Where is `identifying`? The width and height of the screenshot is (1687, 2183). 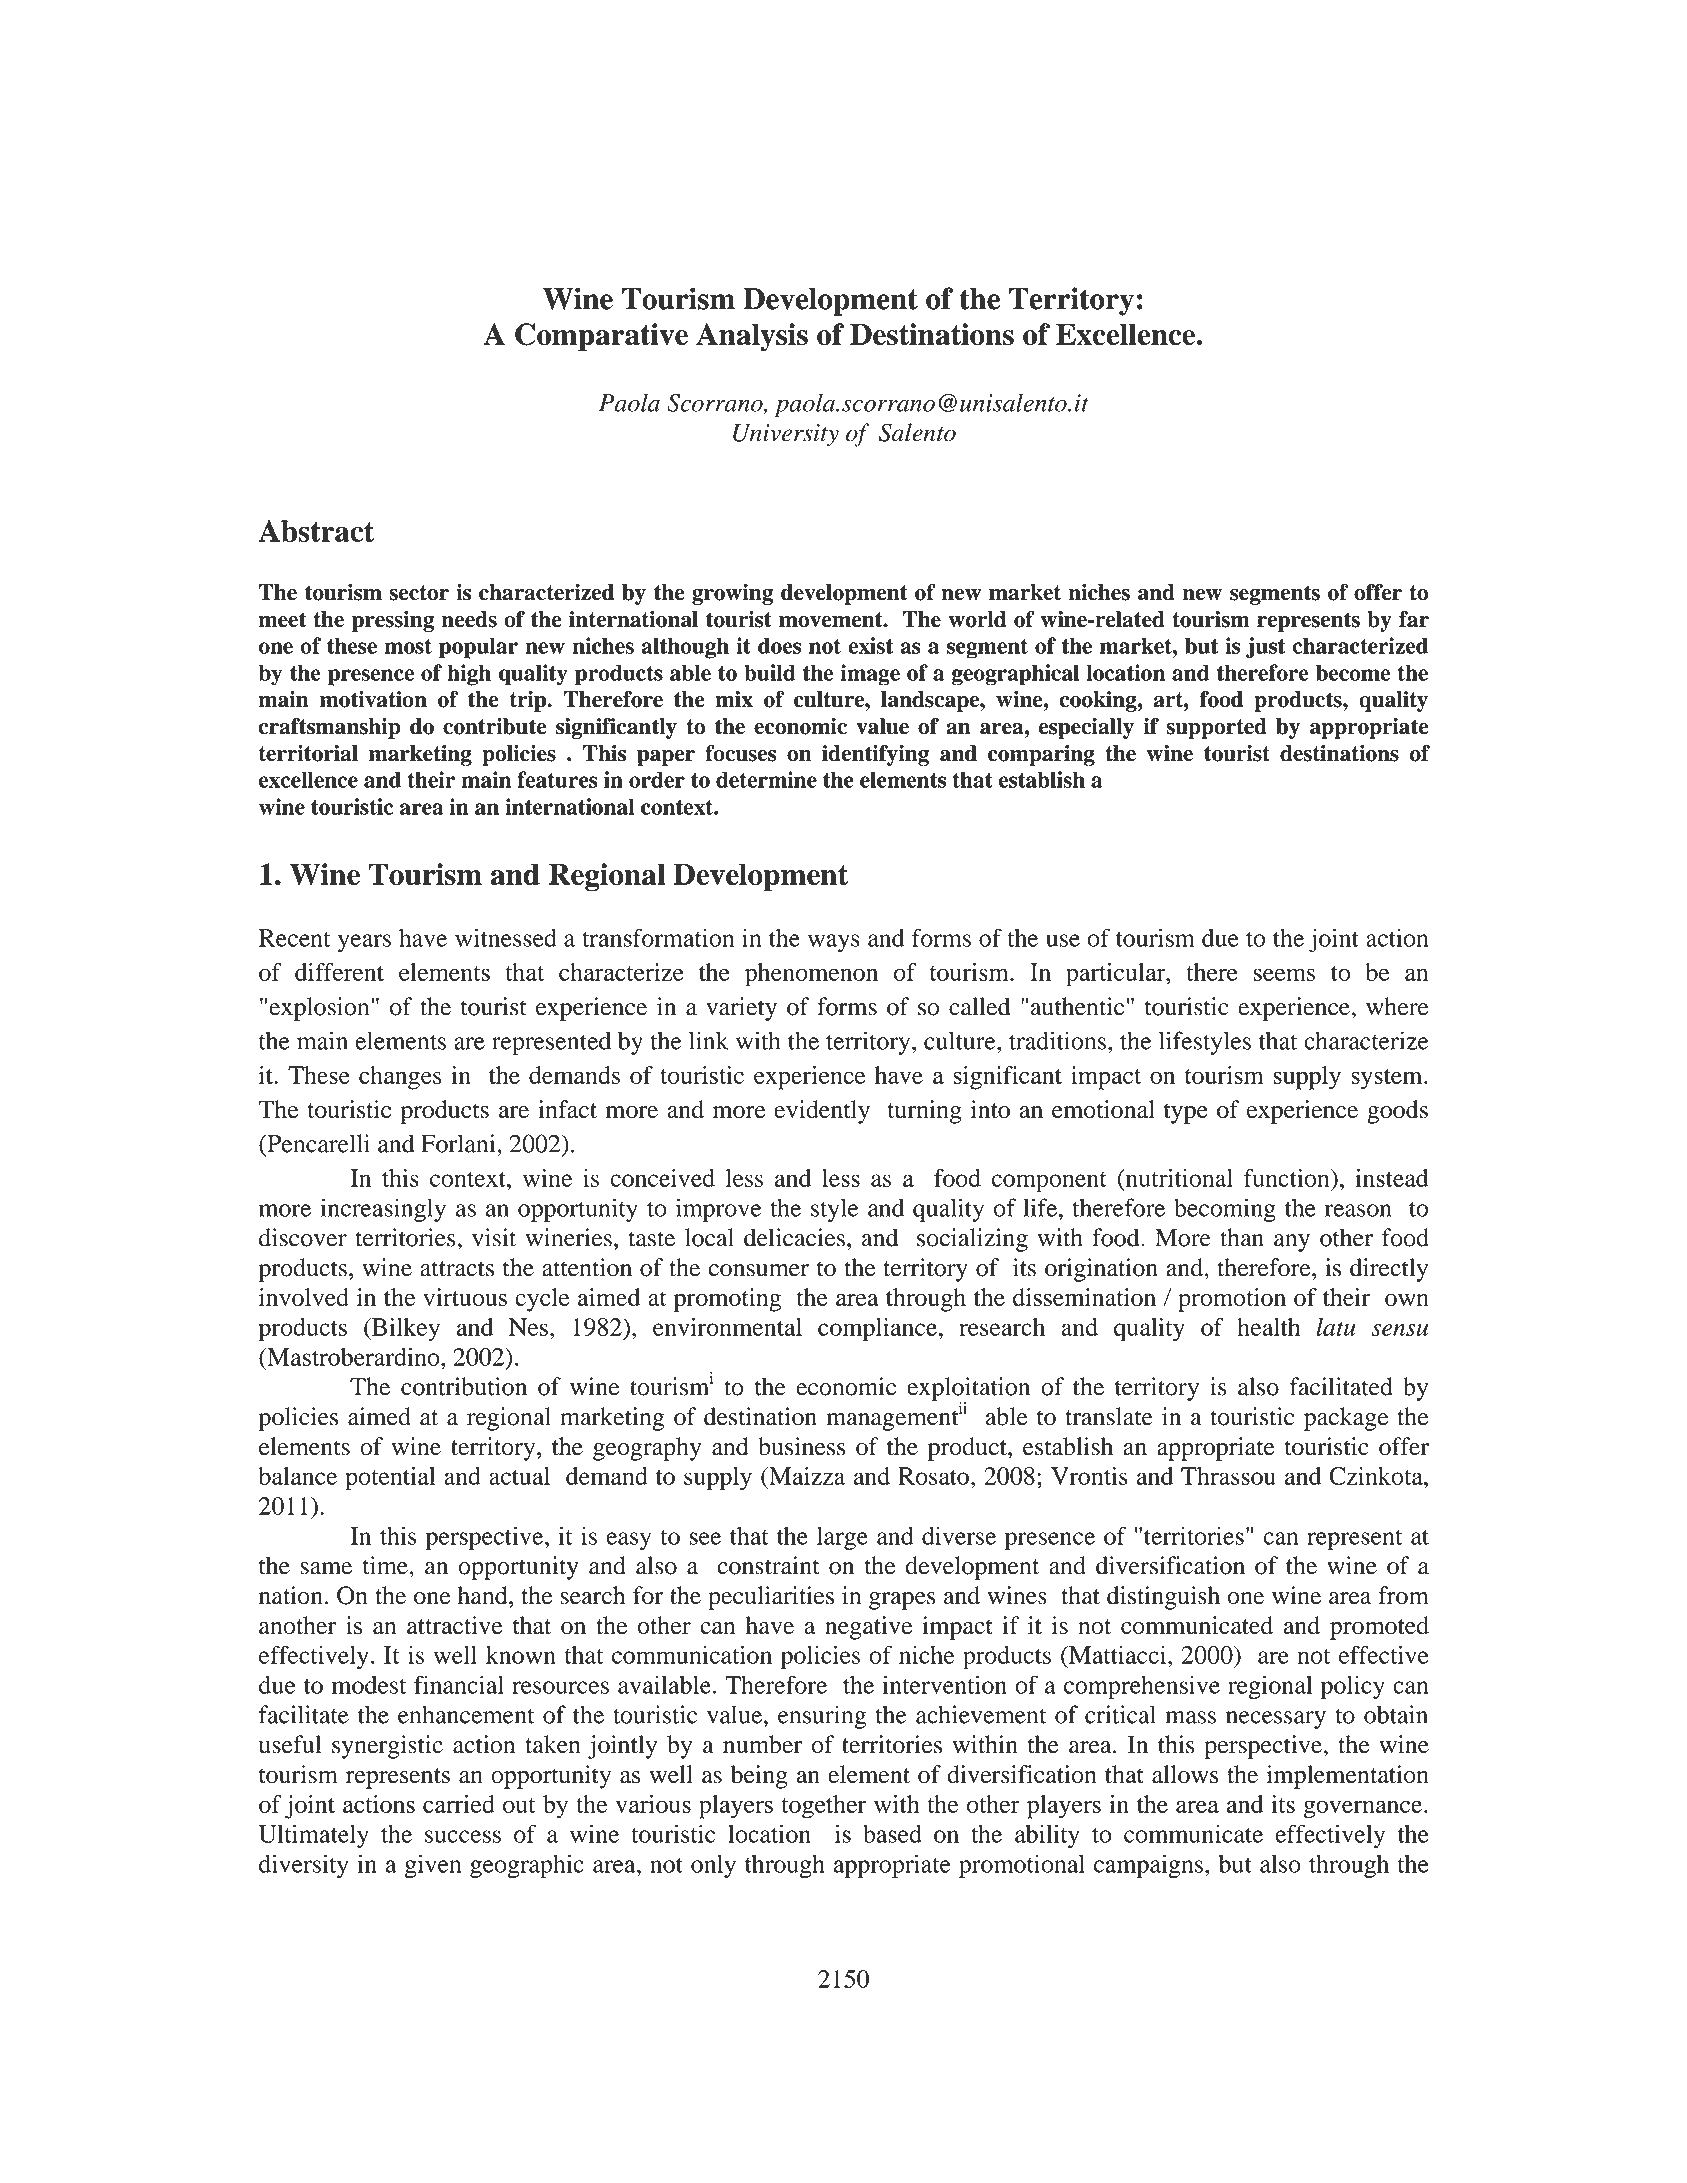 identifying is located at coordinates (875, 755).
